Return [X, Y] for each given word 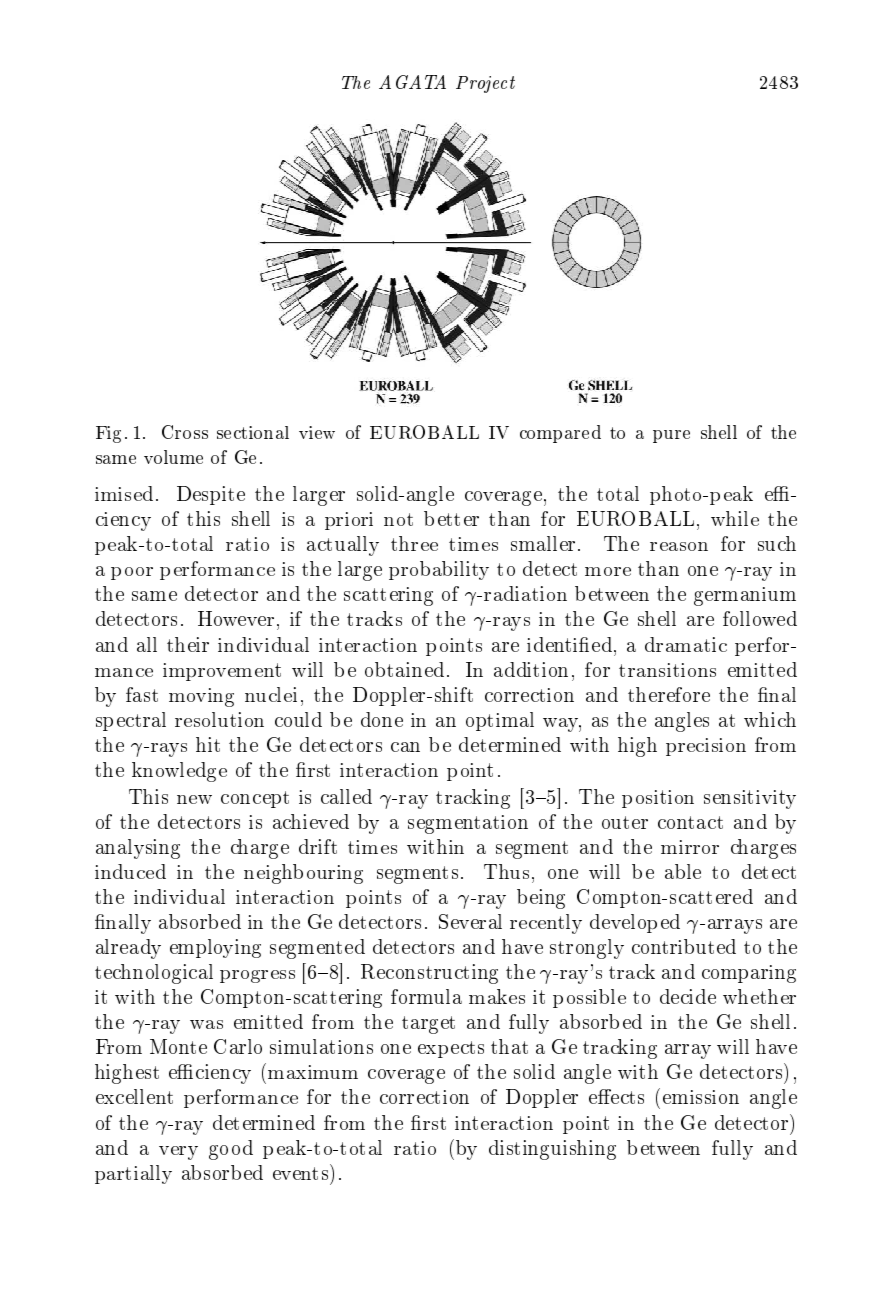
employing [215, 948]
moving [201, 697]
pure [671, 436]
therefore [669, 694]
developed [635, 923]
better [451, 518]
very [178, 1153]
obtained [404, 669]
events [302, 1172]
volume [173, 457]
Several [470, 921]
